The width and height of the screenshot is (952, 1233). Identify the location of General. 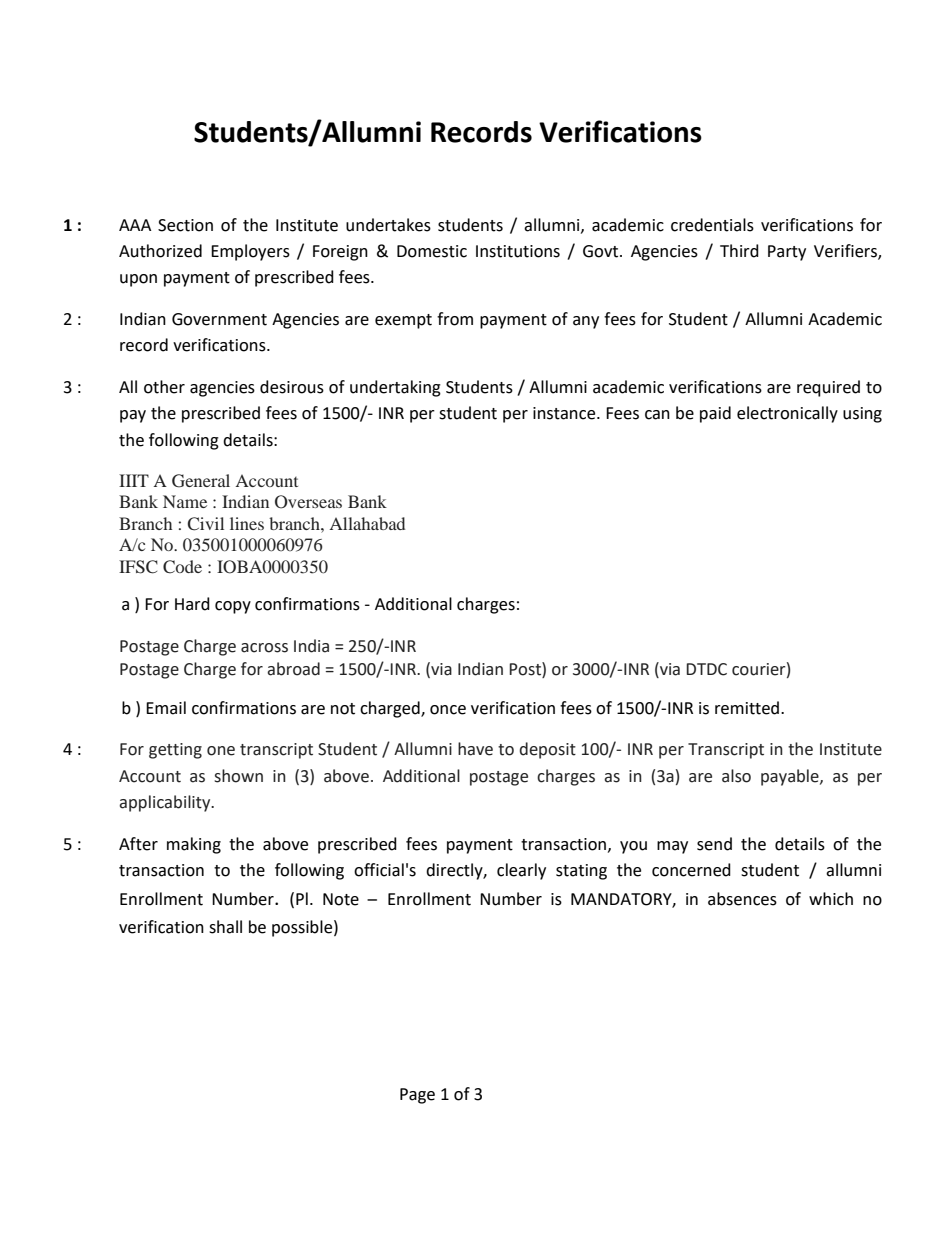
(201, 481).
